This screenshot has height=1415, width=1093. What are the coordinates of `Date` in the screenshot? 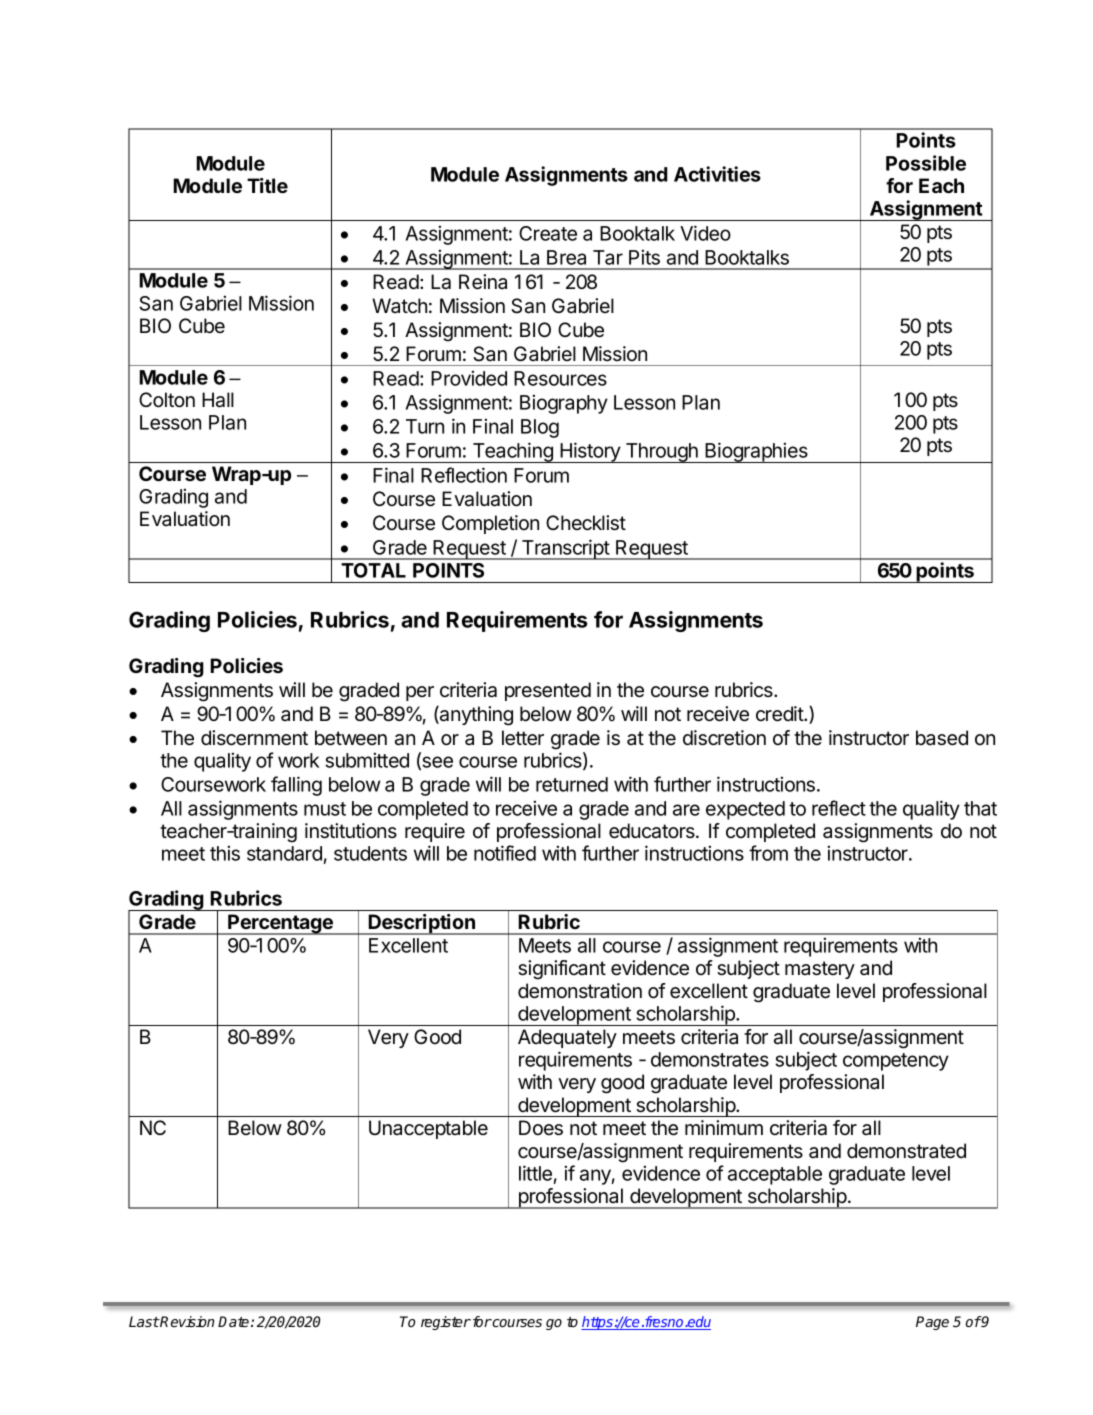 It's located at (235, 1321).
